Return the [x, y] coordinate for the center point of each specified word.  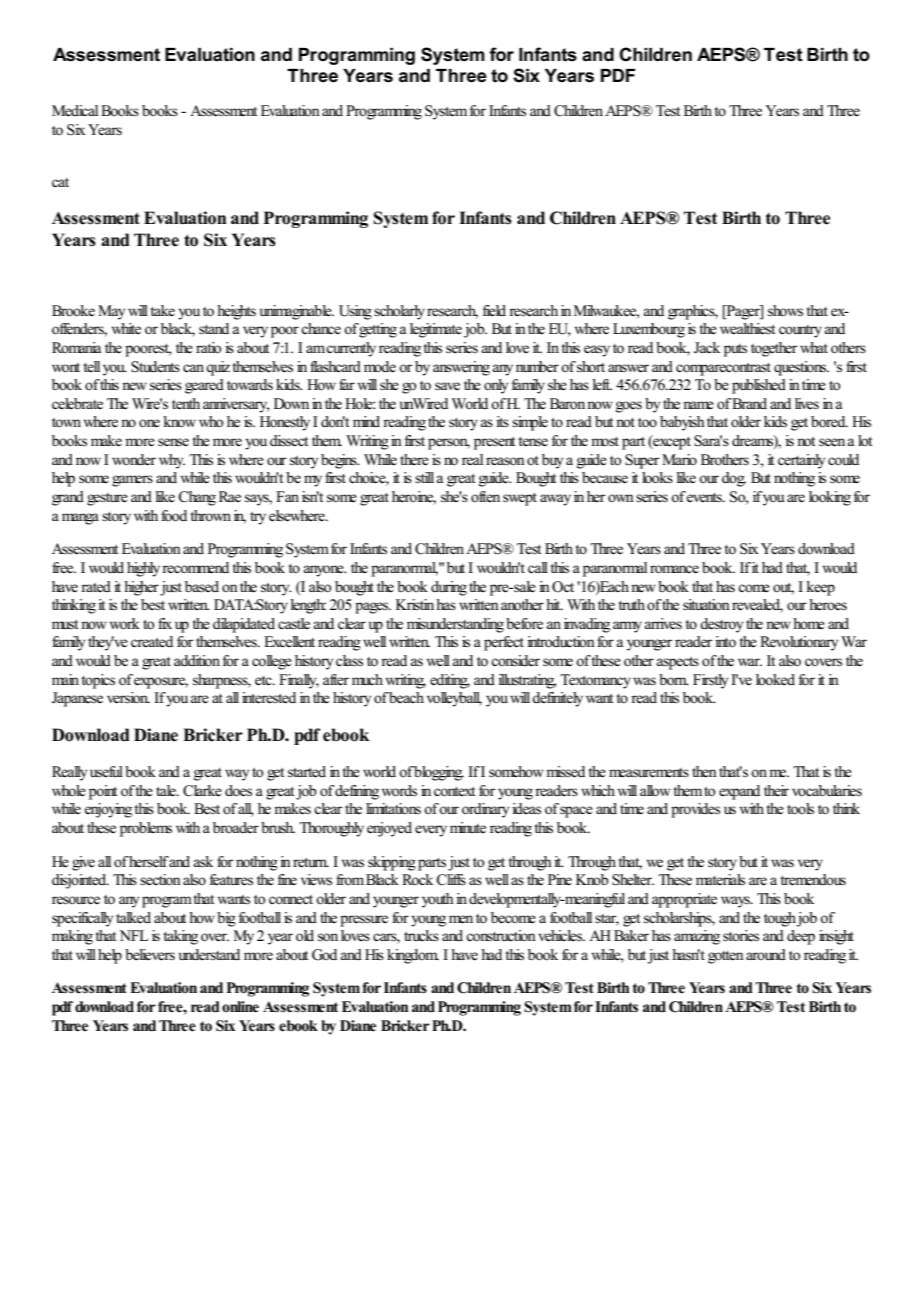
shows [785, 311]
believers [150, 955]
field [494, 311]
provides [695, 810]
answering [461, 368]
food [174, 516]
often [485, 497]
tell [91, 367]
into [725, 641]
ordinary [485, 810]
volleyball [454, 699]
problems [146, 829]
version [128, 698]
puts [735, 350]
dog [734, 479]
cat [60, 182]
